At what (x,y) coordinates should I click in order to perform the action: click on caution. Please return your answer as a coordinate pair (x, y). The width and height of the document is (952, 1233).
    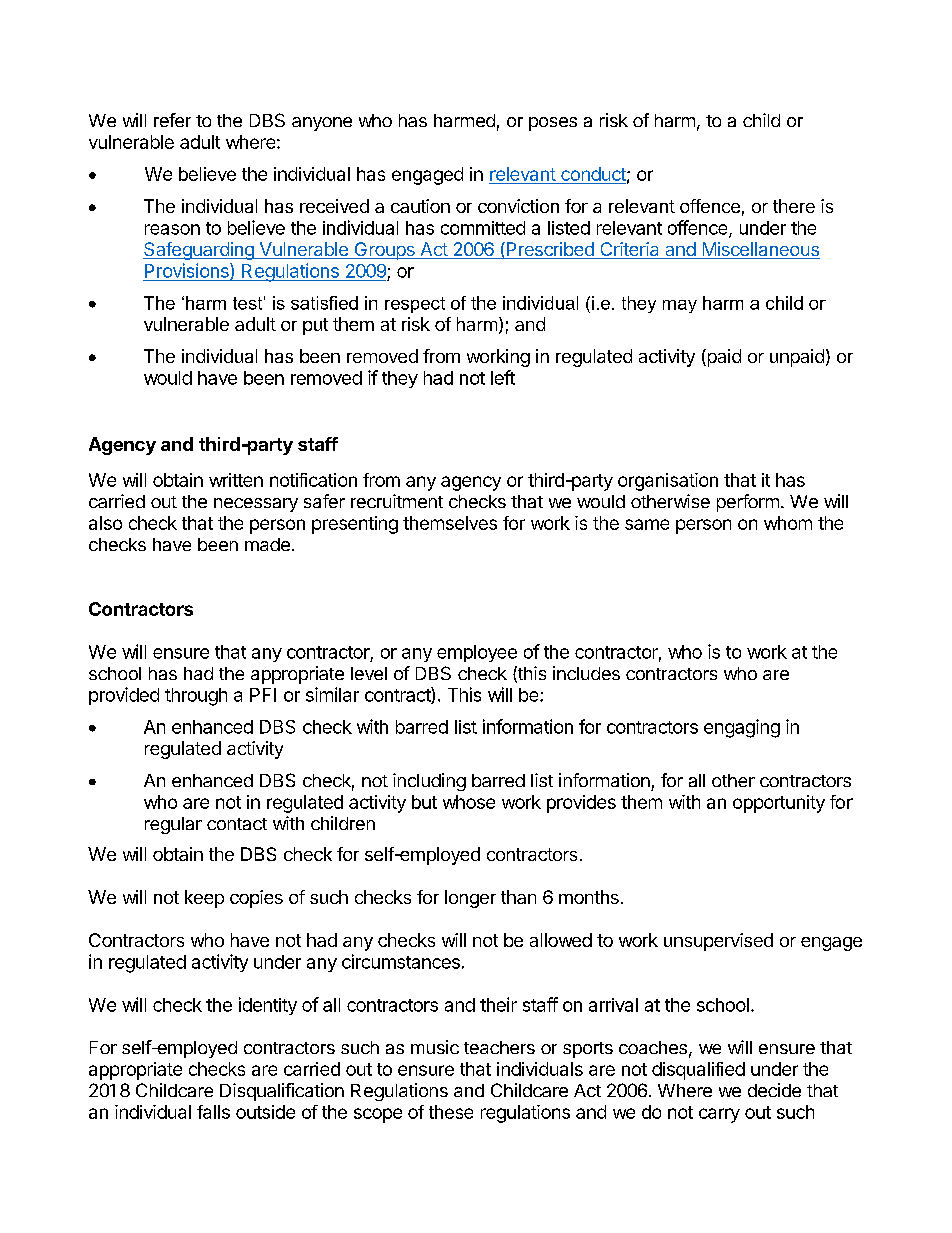
    Looking at the image, I should click on (420, 206).
